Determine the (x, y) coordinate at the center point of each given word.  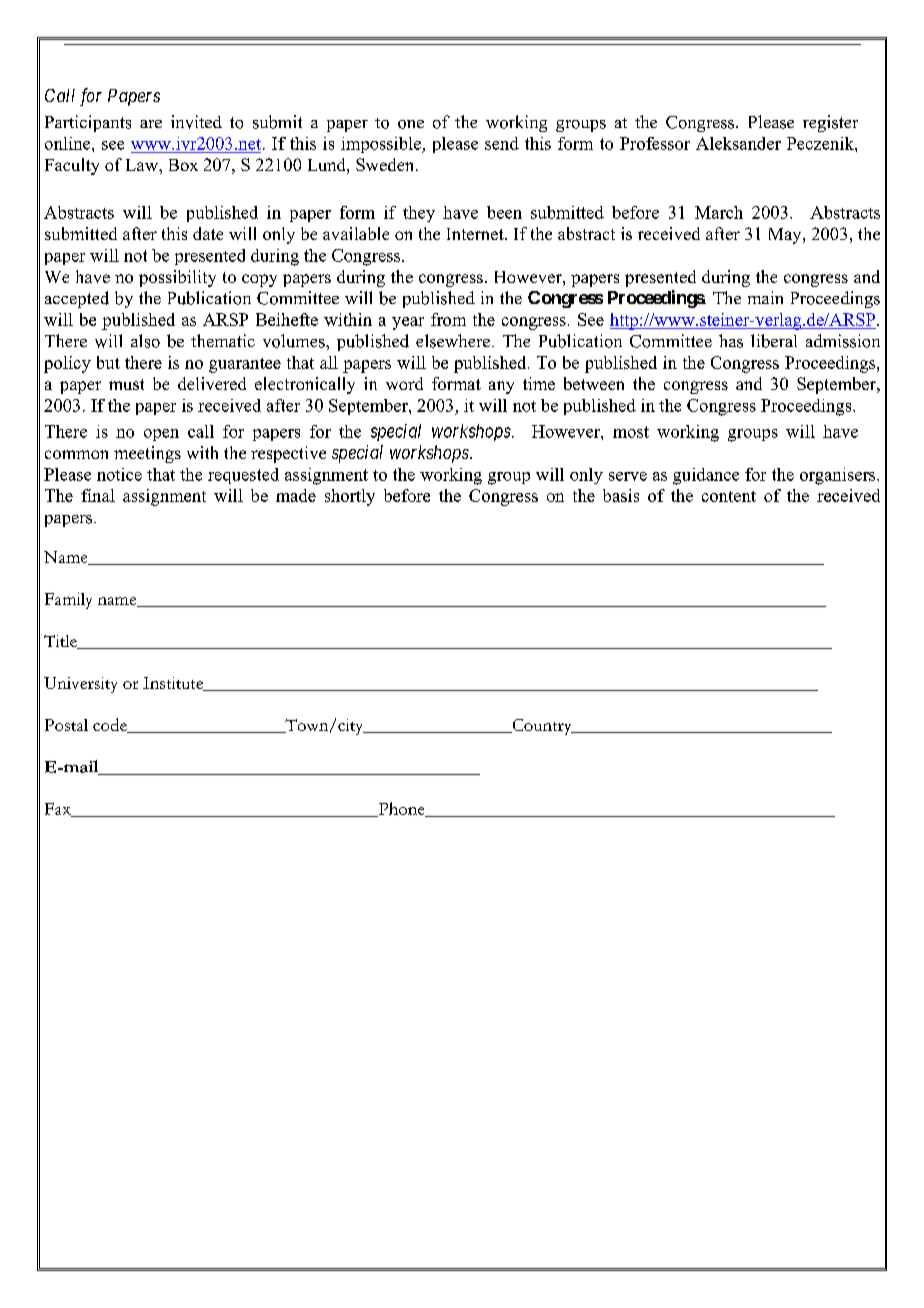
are (151, 124)
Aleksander (738, 143)
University (80, 685)
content (729, 496)
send (502, 143)
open (161, 435)
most (631, 432)
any (501, 387)
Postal (66, 725)
